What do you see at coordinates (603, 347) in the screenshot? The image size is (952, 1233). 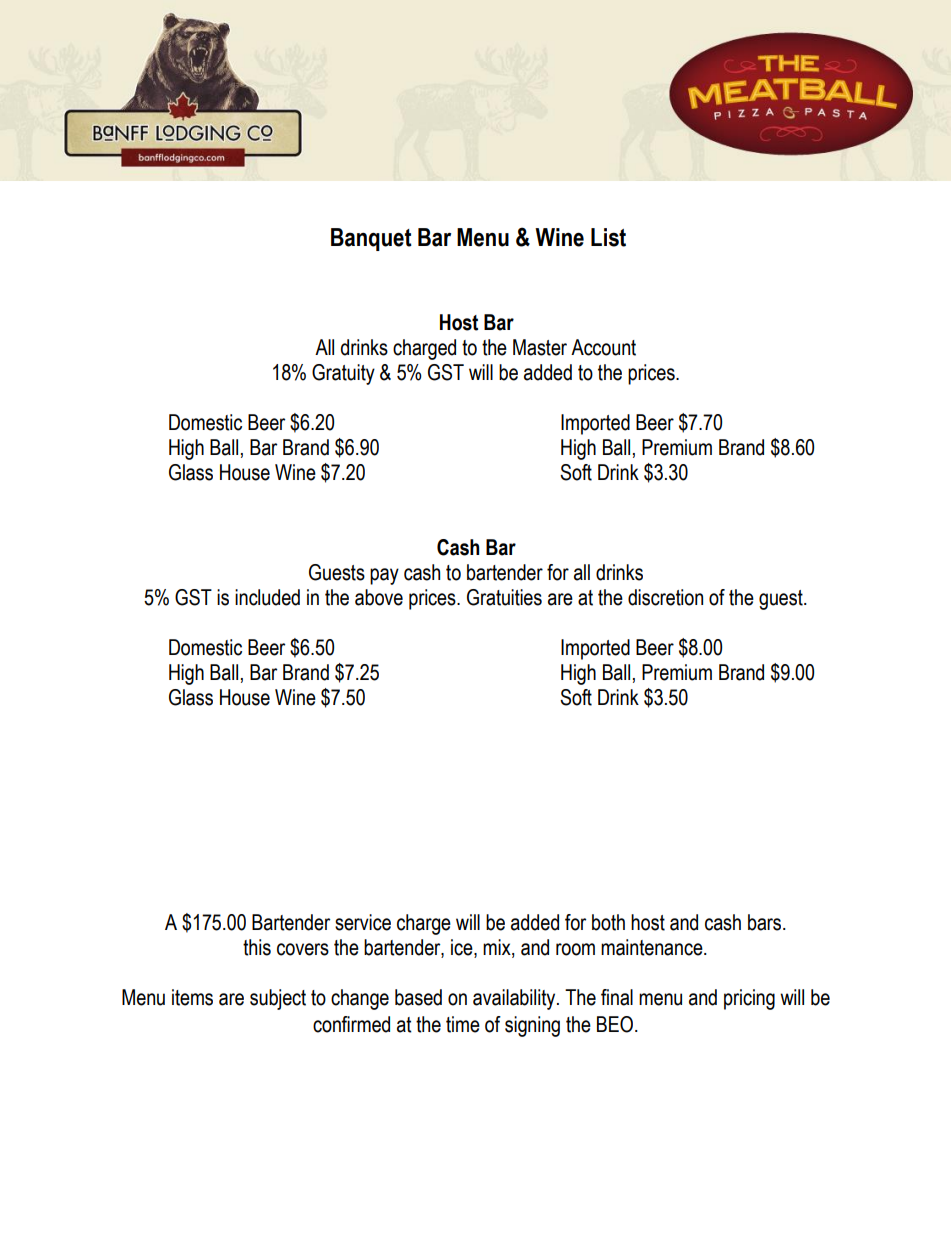 I see `Account` at bounding box center [603, 347].
